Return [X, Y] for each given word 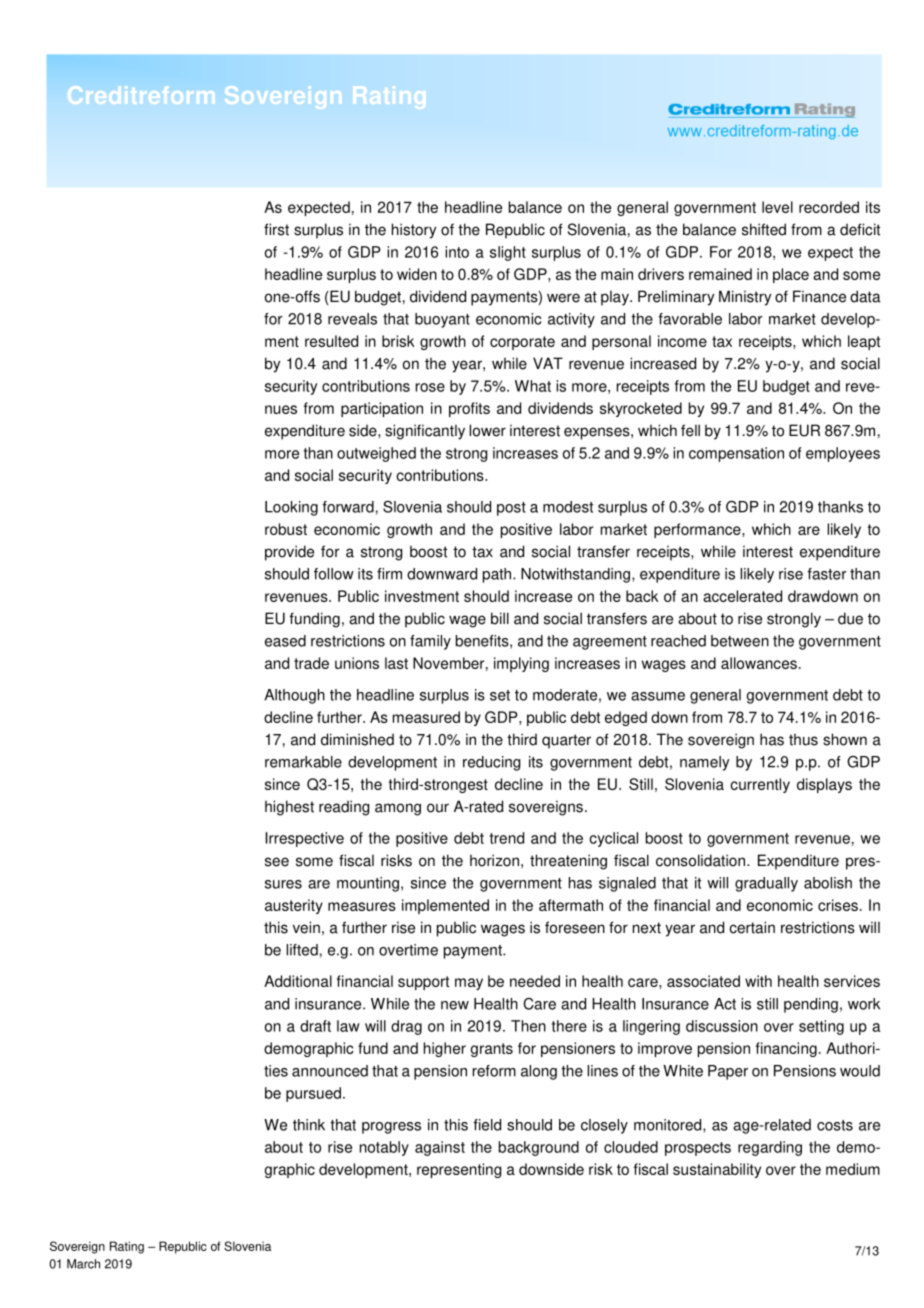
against [440, 1148]
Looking [291, 508]
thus [803, 740]
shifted [764, 229]
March [83, 1264]
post [511, 509]
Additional [298, 981]
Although [294, 696]
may [469, 984]
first [276, 229]
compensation [736, 454]
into [457, 252]
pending [811, 1005]
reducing [491, 763]
